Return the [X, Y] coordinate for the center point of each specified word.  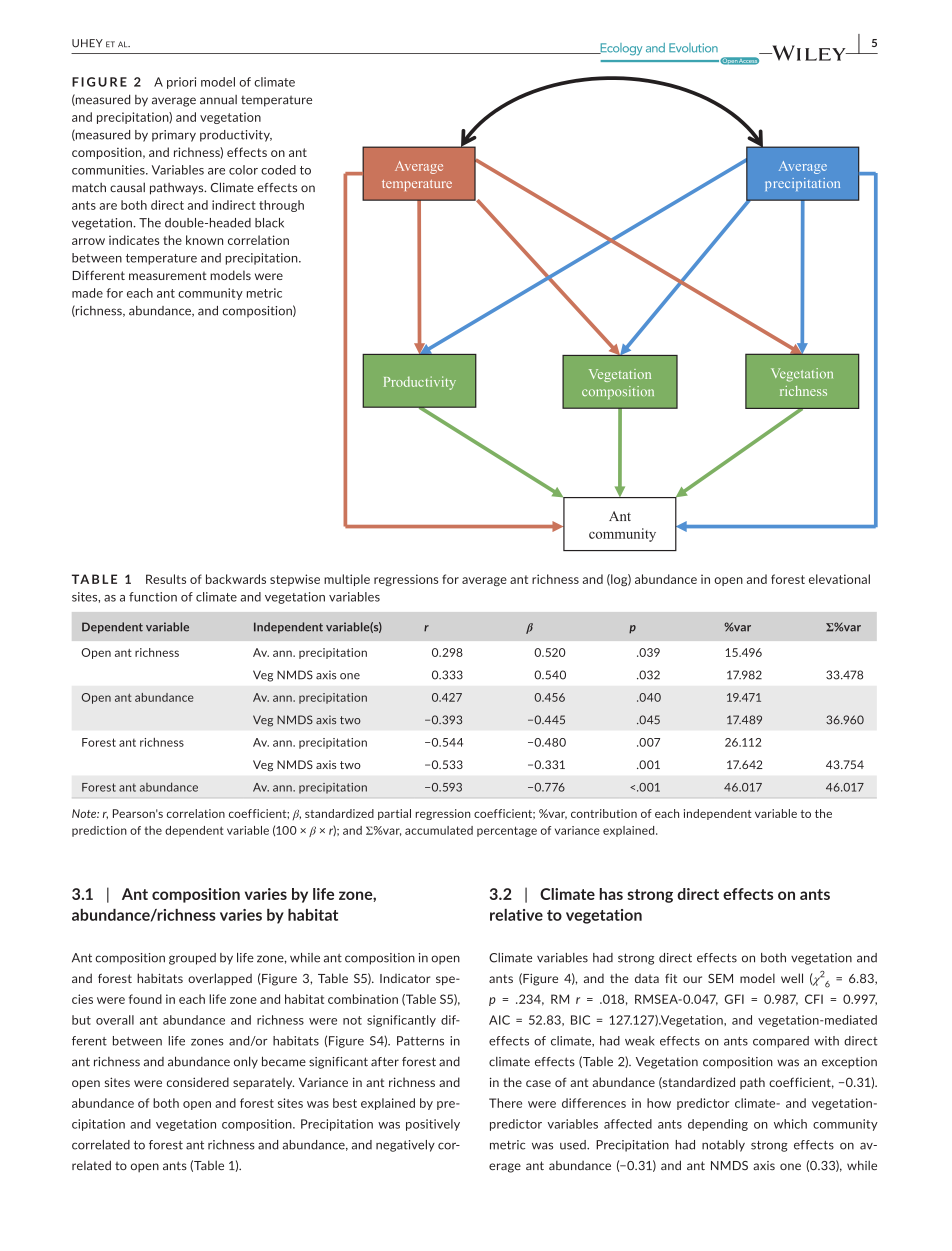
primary [174, 136]
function [153, 597]
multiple [347, 580]
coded [278, 170]
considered [198, 1082]
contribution [604, 813]
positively [433, 1125]
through [281, 206]
